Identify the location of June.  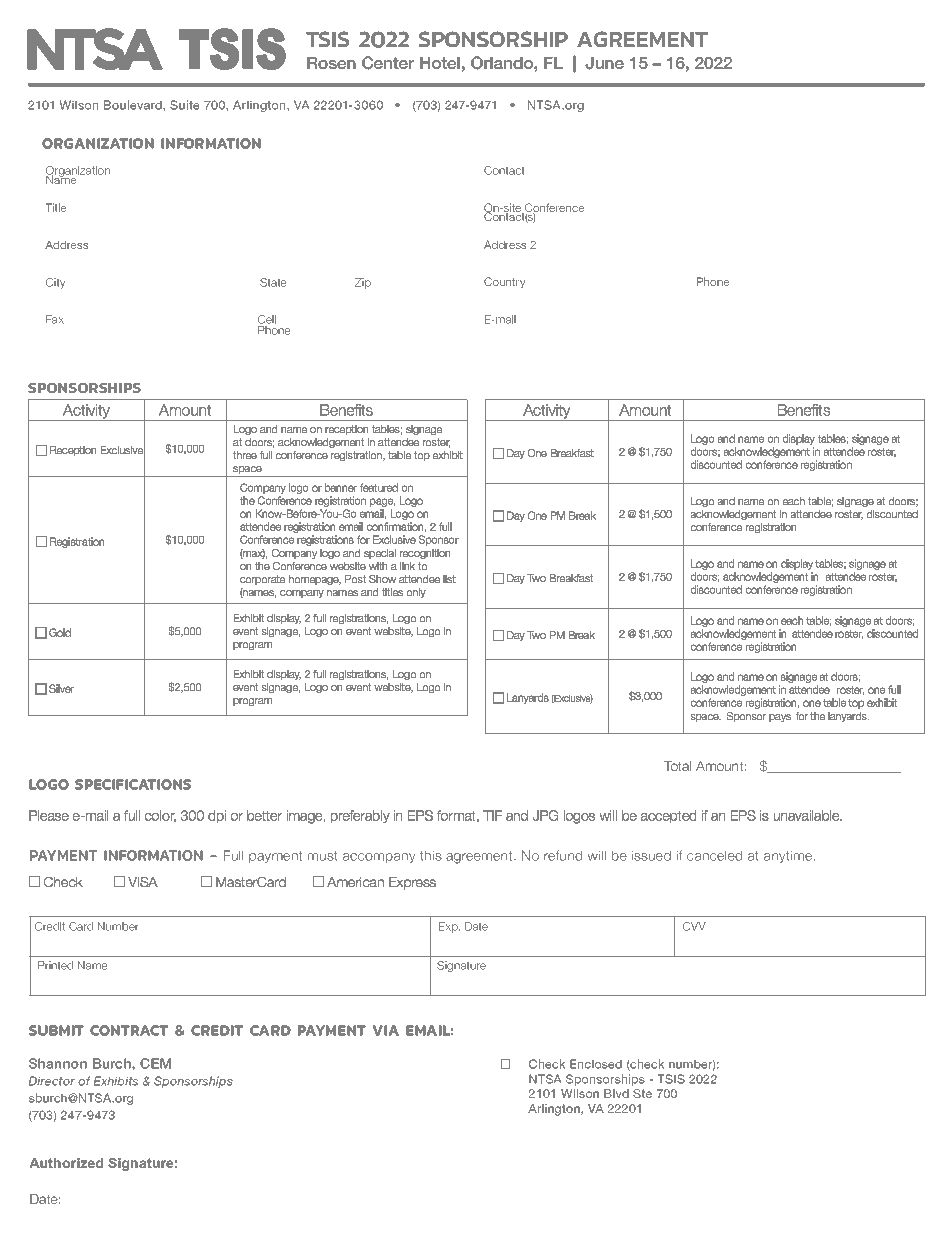
(604, 63).
